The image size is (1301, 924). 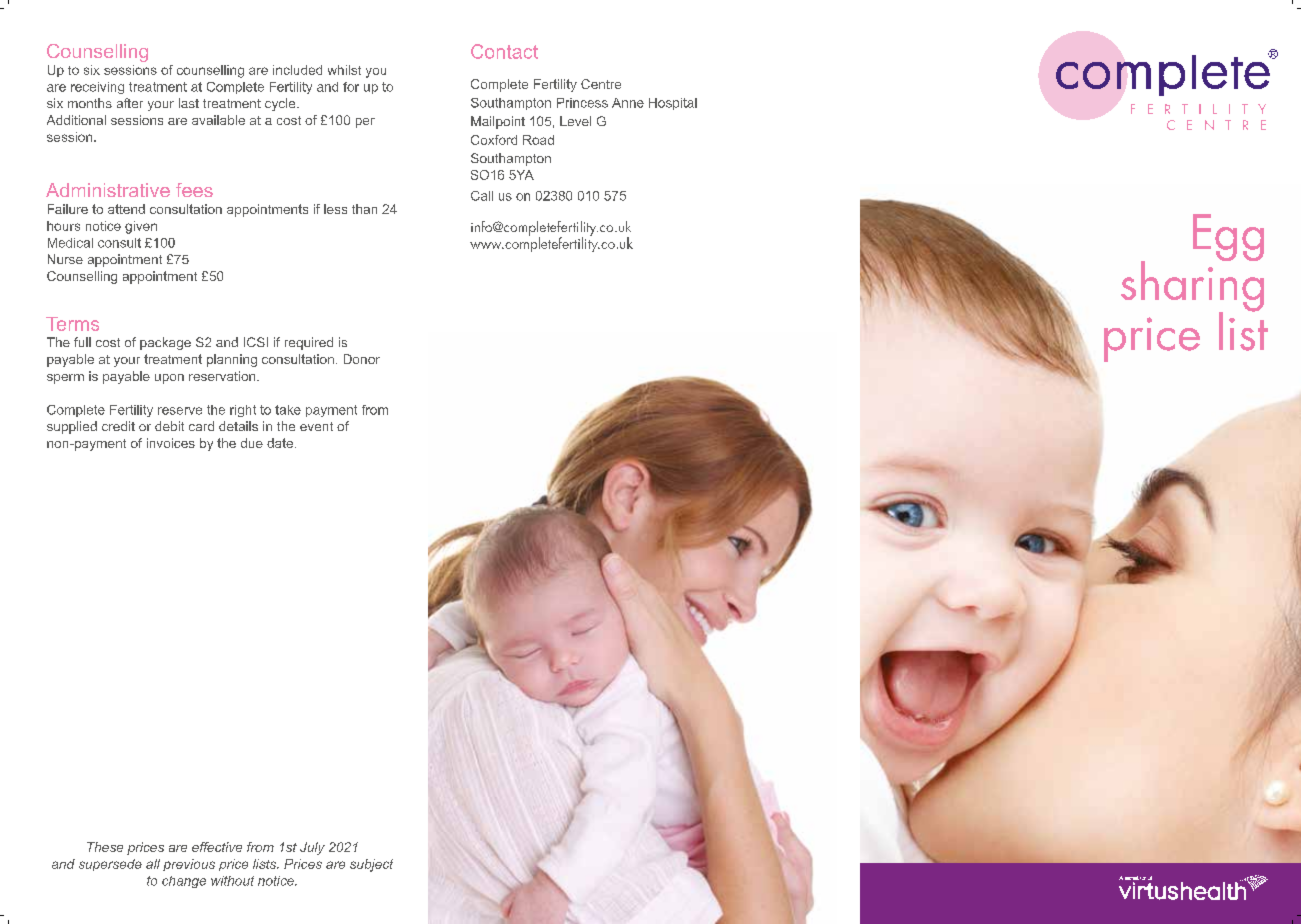 I want to click on given, so click(x=141, y=227).
